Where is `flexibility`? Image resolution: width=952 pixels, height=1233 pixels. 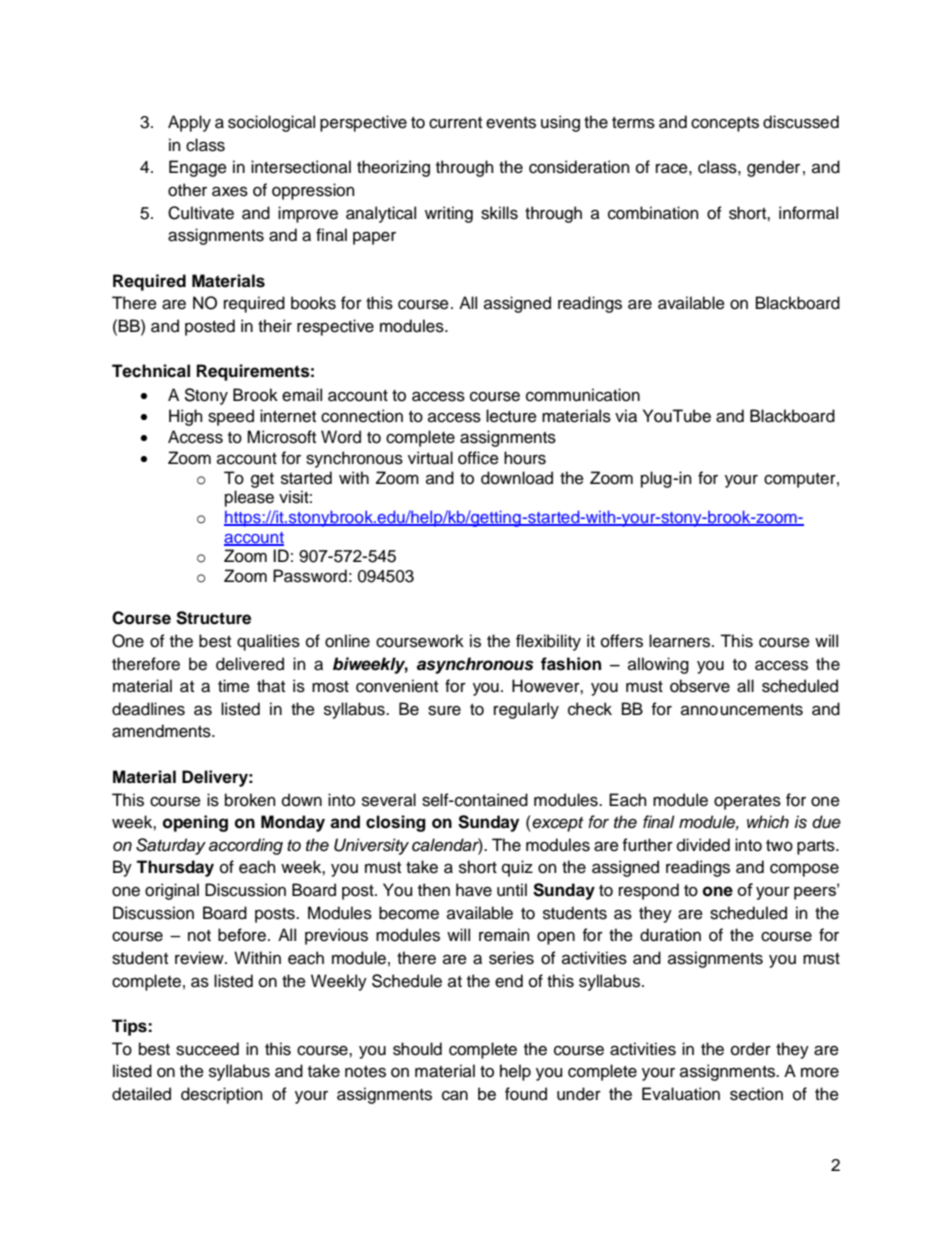 flexibility is located at coordinates (548, 642).
